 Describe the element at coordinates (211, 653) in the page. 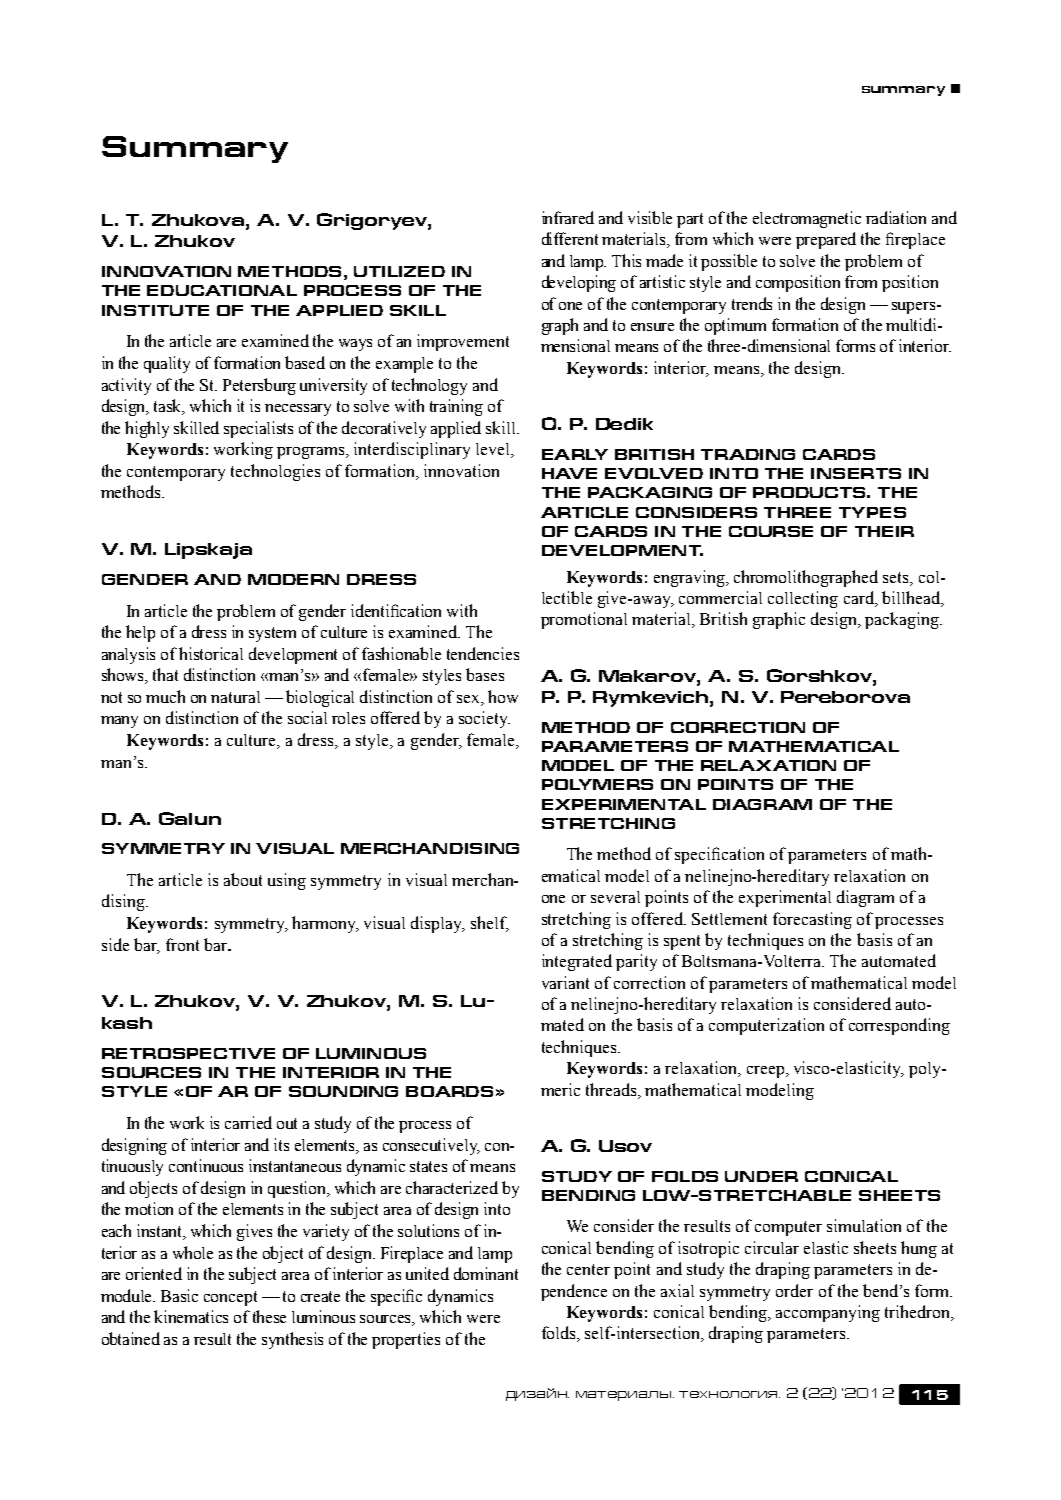

I see `historical` at that location.
